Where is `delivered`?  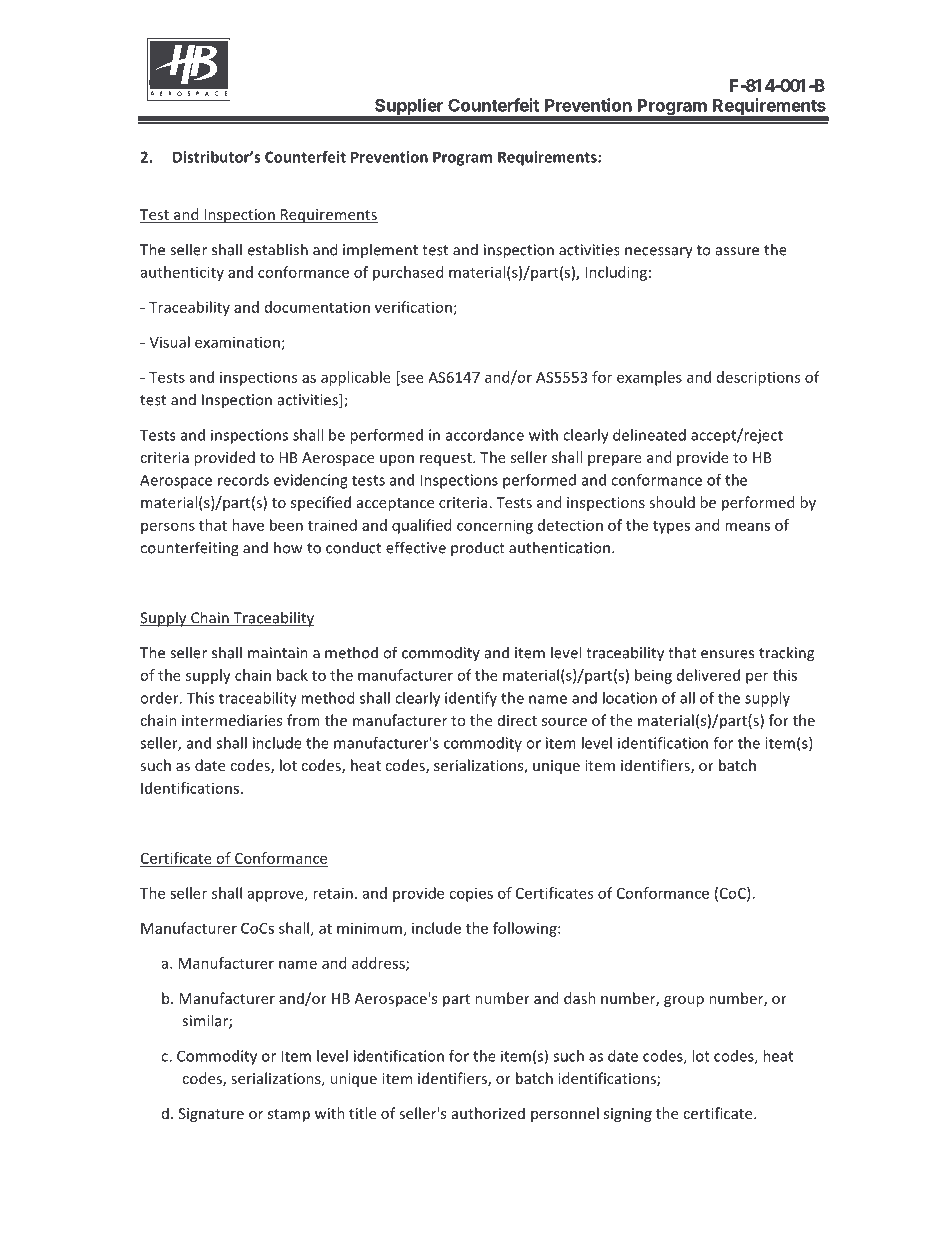 delivered is located at coordinates (708, 675).
